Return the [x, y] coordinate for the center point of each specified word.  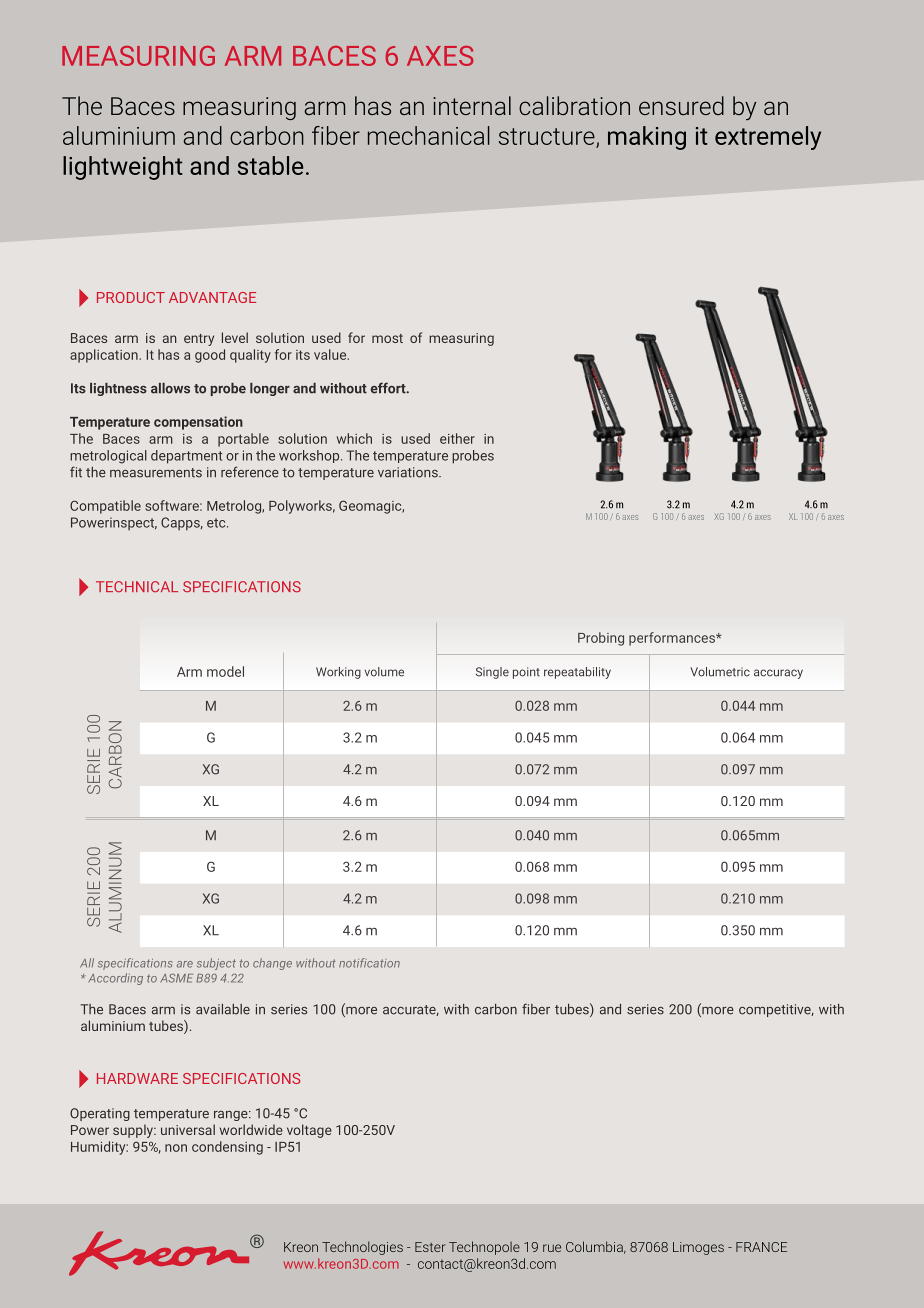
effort [389, 388]
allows [170, 388]
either [457, 438]
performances [673, 639]
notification [369, 963]
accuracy [778, 674]
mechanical [429, 135]
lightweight [123, 168]
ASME [176, 978]
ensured [681, 105]
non [176, 1148]
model [225, 671]
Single [492, 673]
